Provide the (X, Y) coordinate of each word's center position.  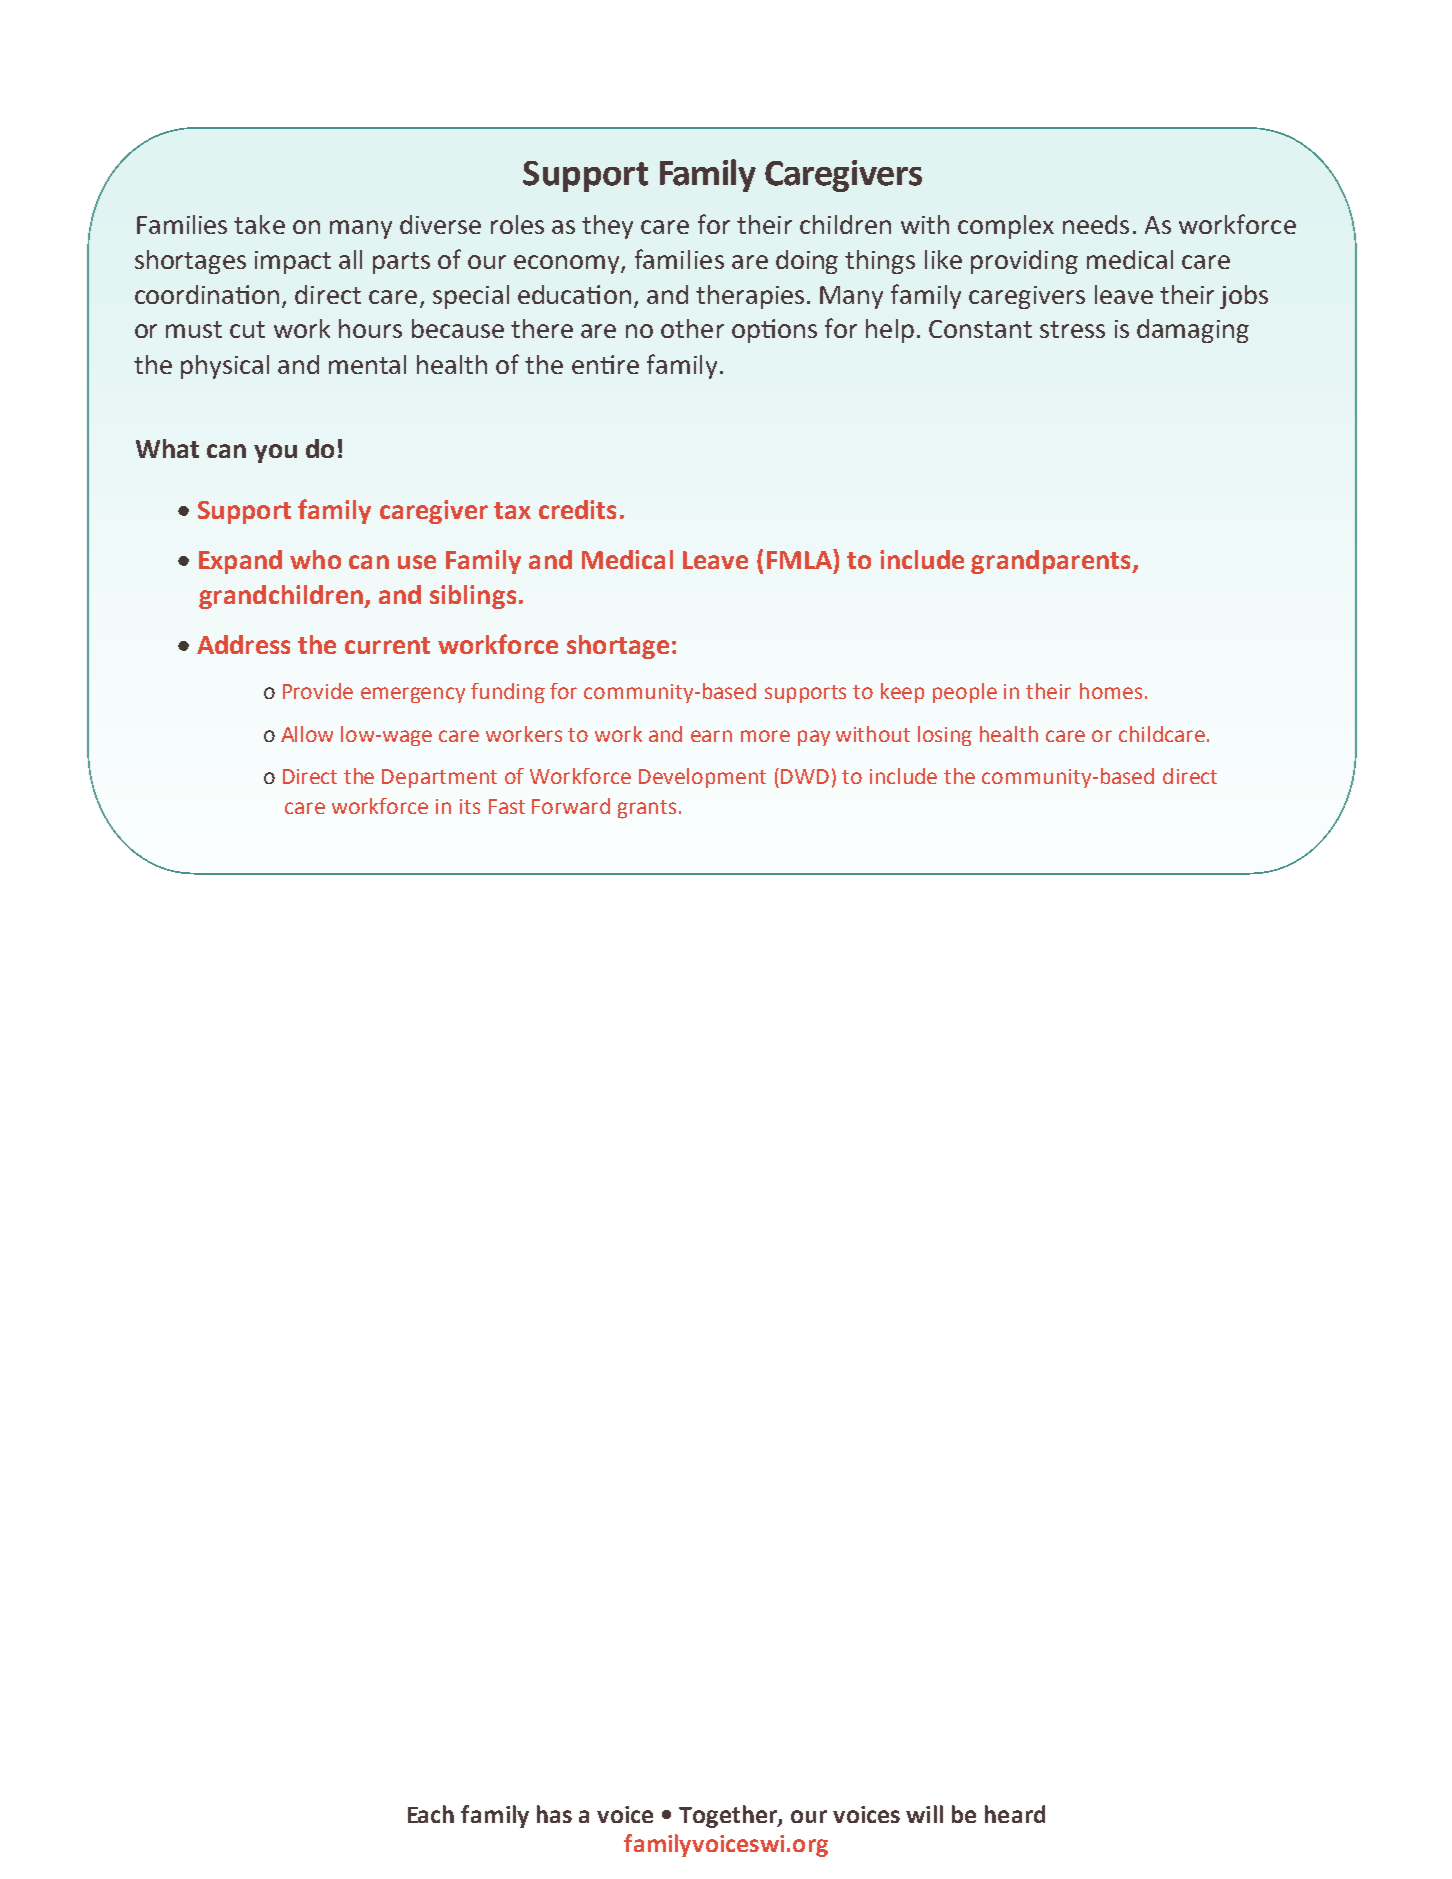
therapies (750, 297)
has (554, 1814)
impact (293, 262)
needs (1096, 224)
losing (945, 736)
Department (439, 778)
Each (431, 1814)
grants (647, 809)
